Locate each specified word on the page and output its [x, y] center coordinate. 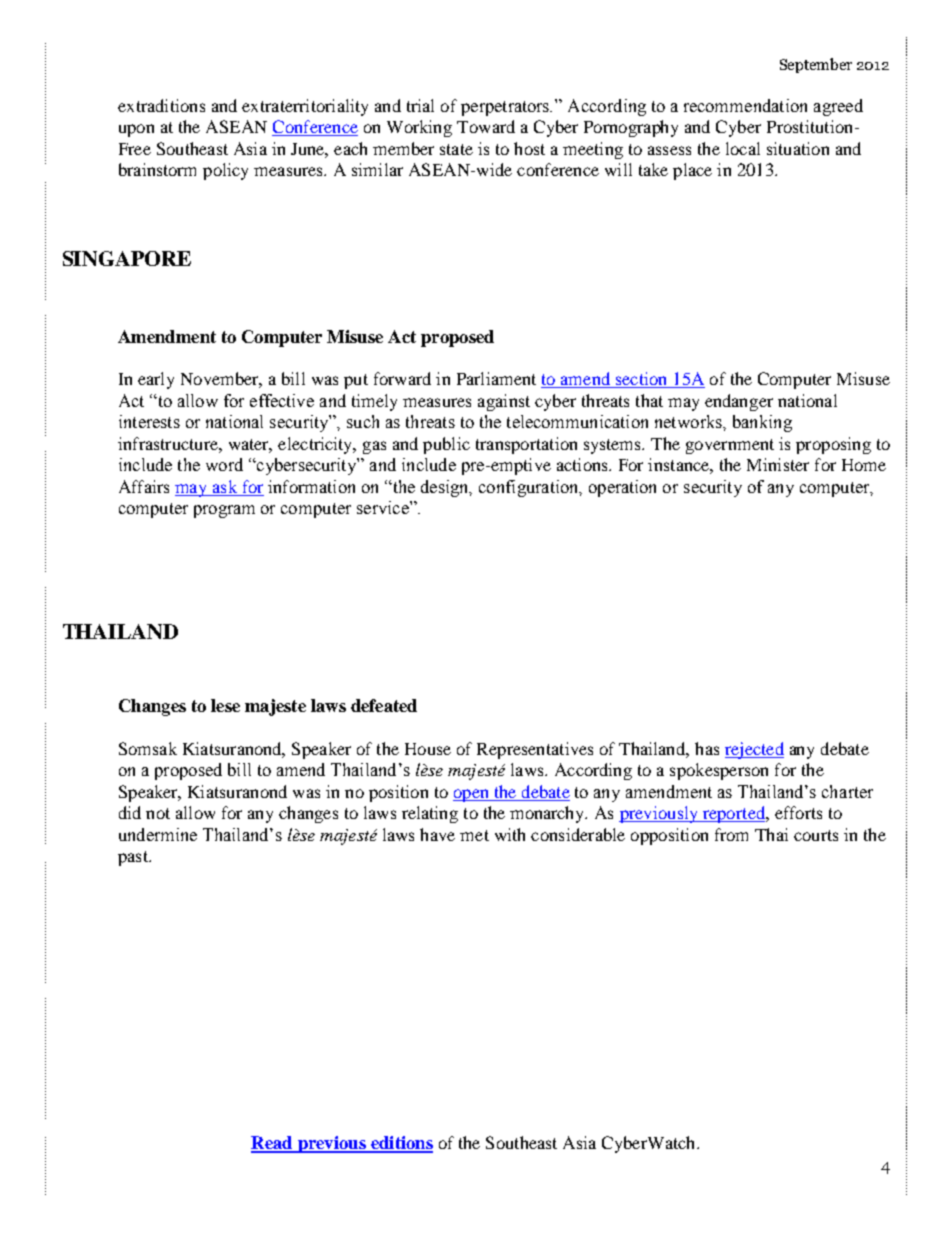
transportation [526, 445]
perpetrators [506, 108]
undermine [158, 834]
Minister [778, 464]
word [224, 464]
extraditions [161, 105]
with [510, 834]
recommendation [745, 105]
